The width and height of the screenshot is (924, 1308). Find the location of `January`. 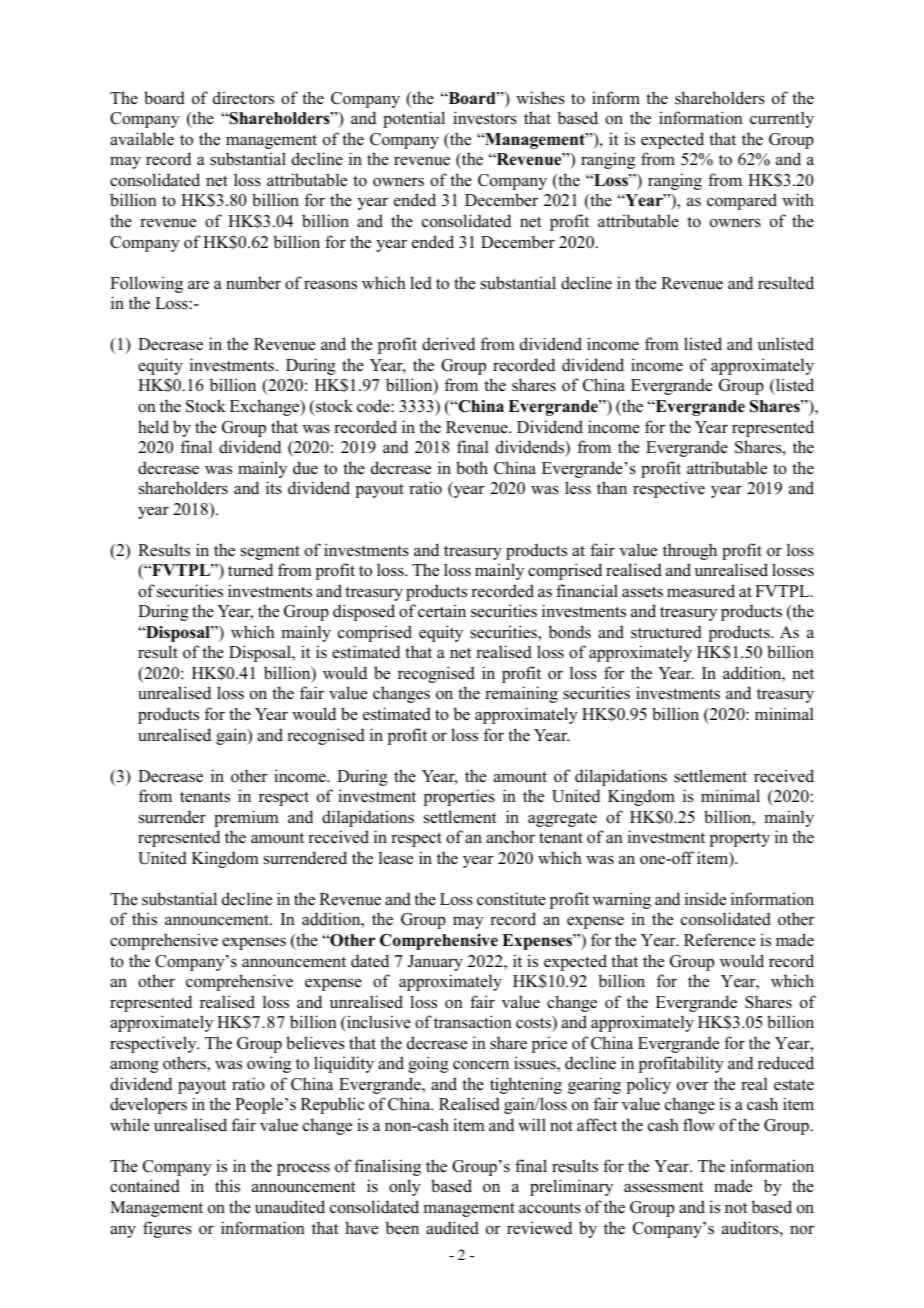

January is located at coordinates (435, 963).
